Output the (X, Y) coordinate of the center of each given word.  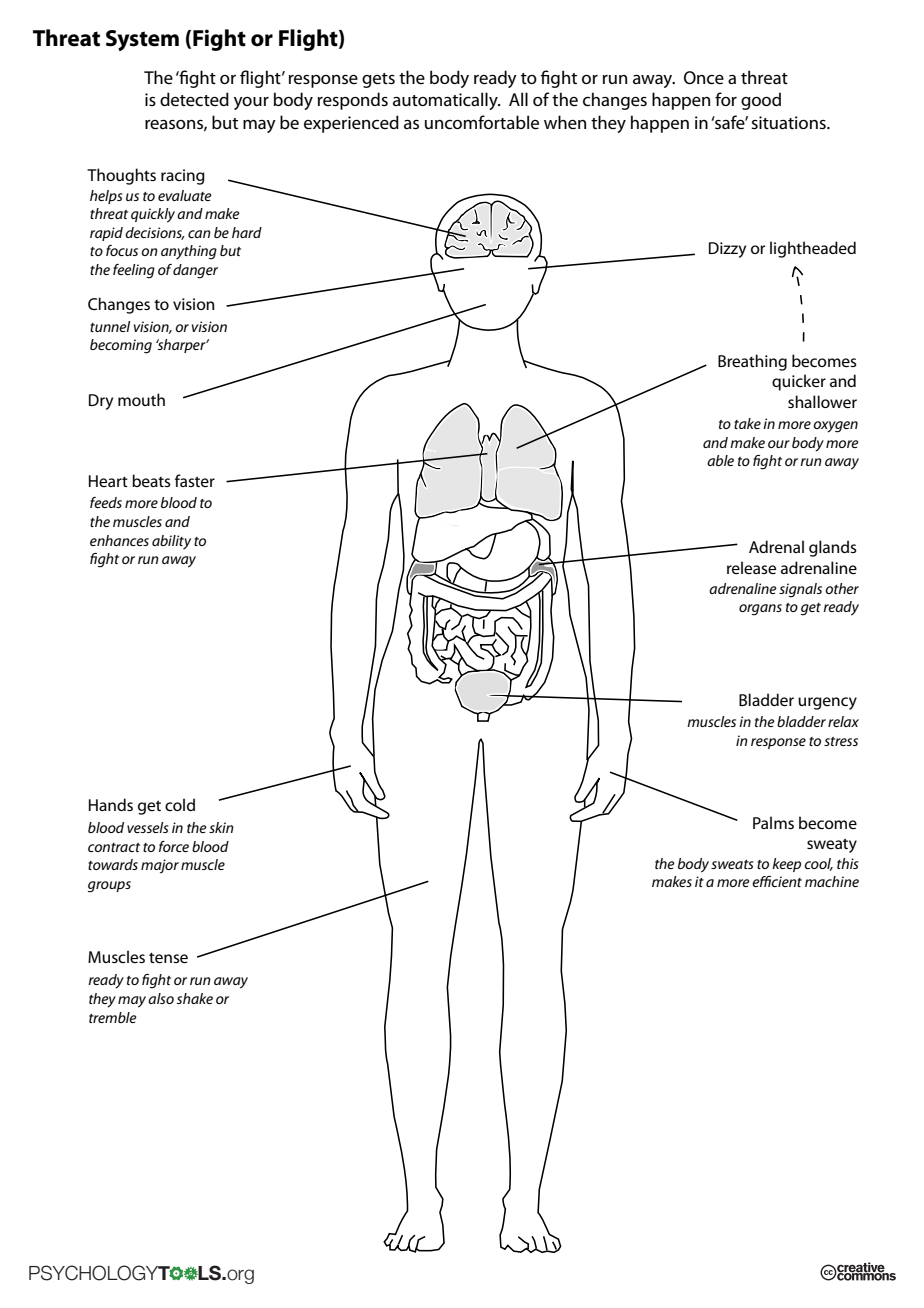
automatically (446, 101)
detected (194, 99)
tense (168, 957)
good (761, 101)
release (751, 567)
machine (832, 881)
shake (195, 998)
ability (171, 542)
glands (833, 548)
